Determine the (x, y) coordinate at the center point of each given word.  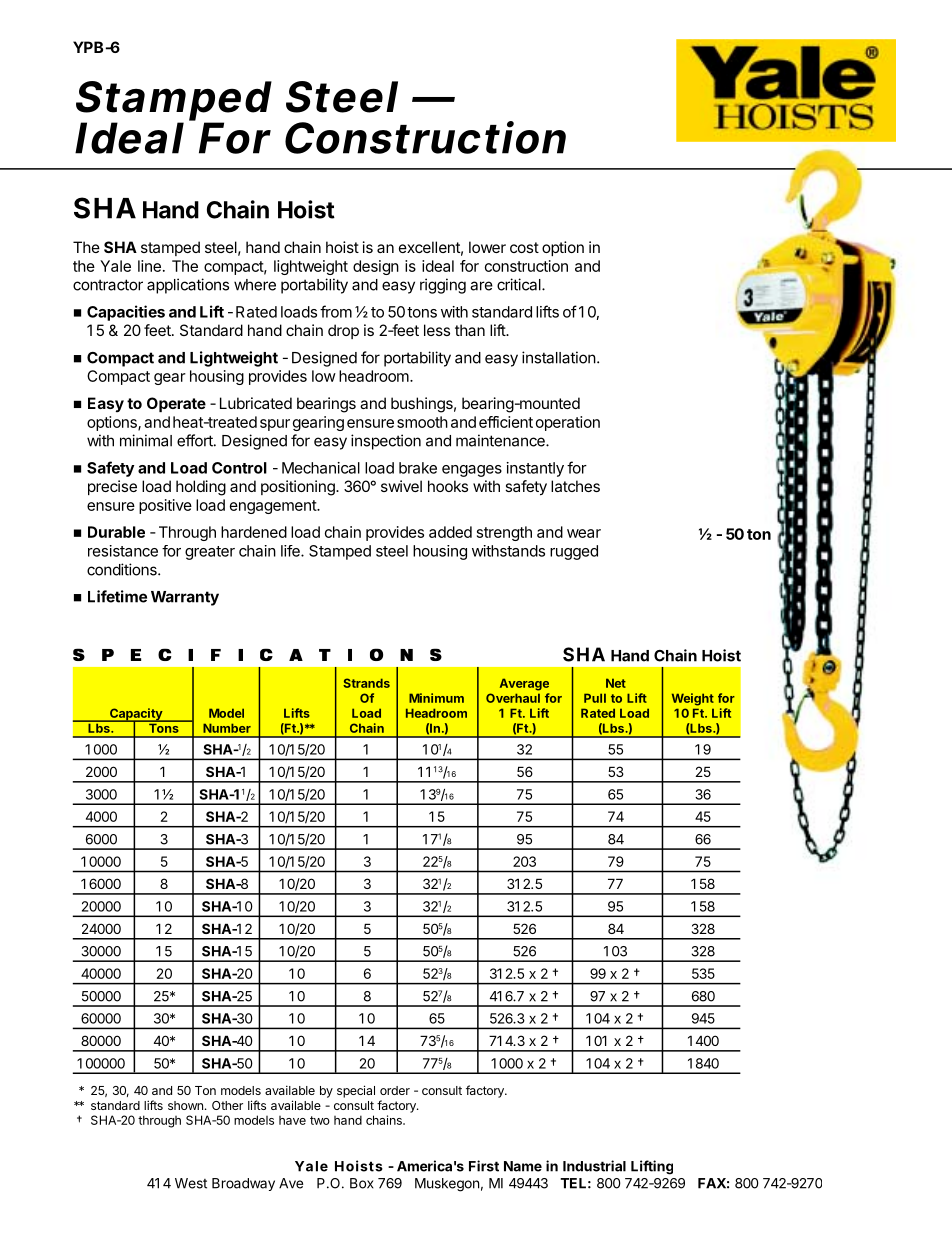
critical (520, 284)
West (191, 1183)
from (336, 311)
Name (523, 1166)
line (149, 266)
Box (362, 1183)
